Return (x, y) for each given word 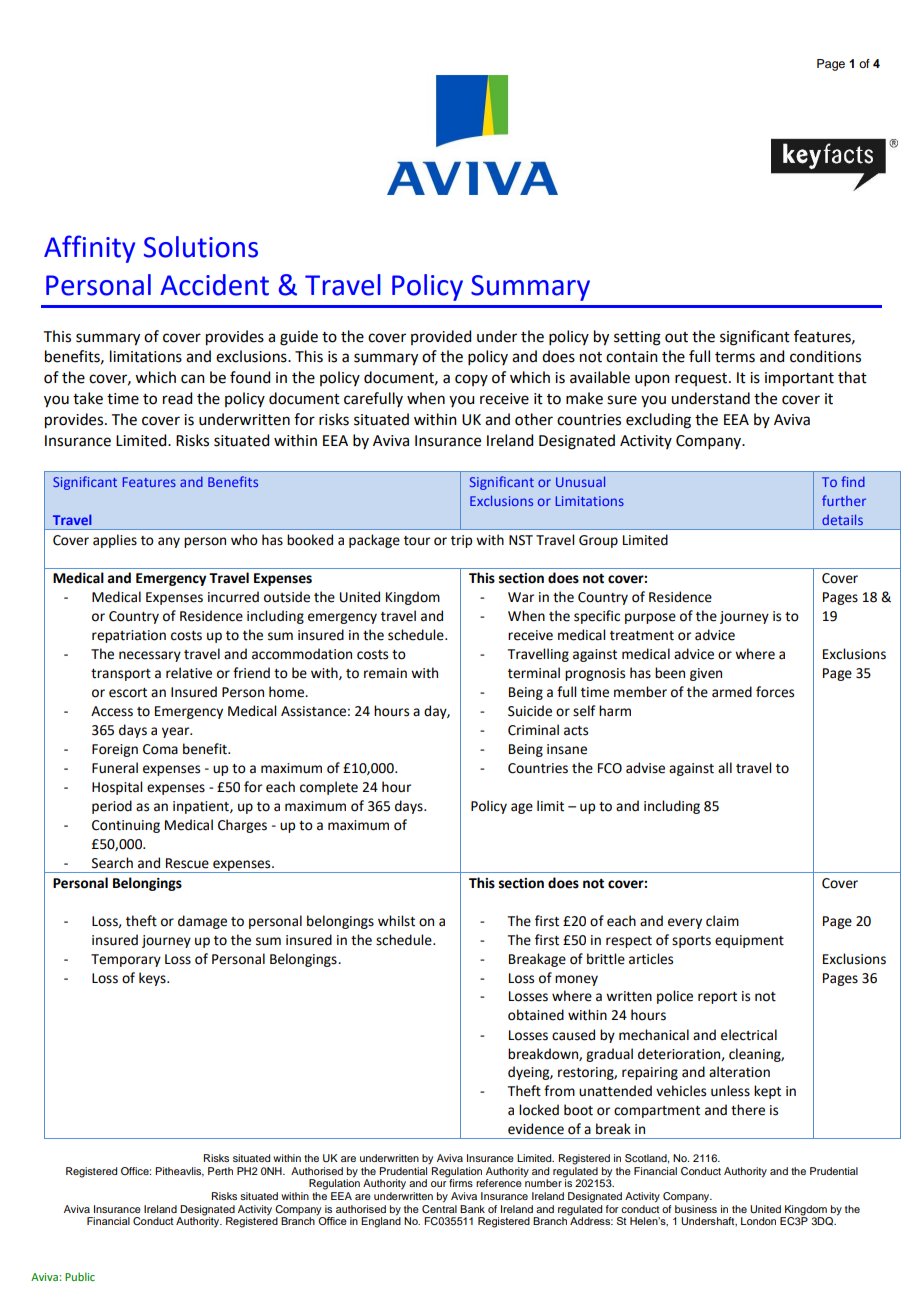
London (758, 1221)
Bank (472, 1209)
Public (80, 1276)
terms (735, 357)
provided (441, 337)
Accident (215, 285)
